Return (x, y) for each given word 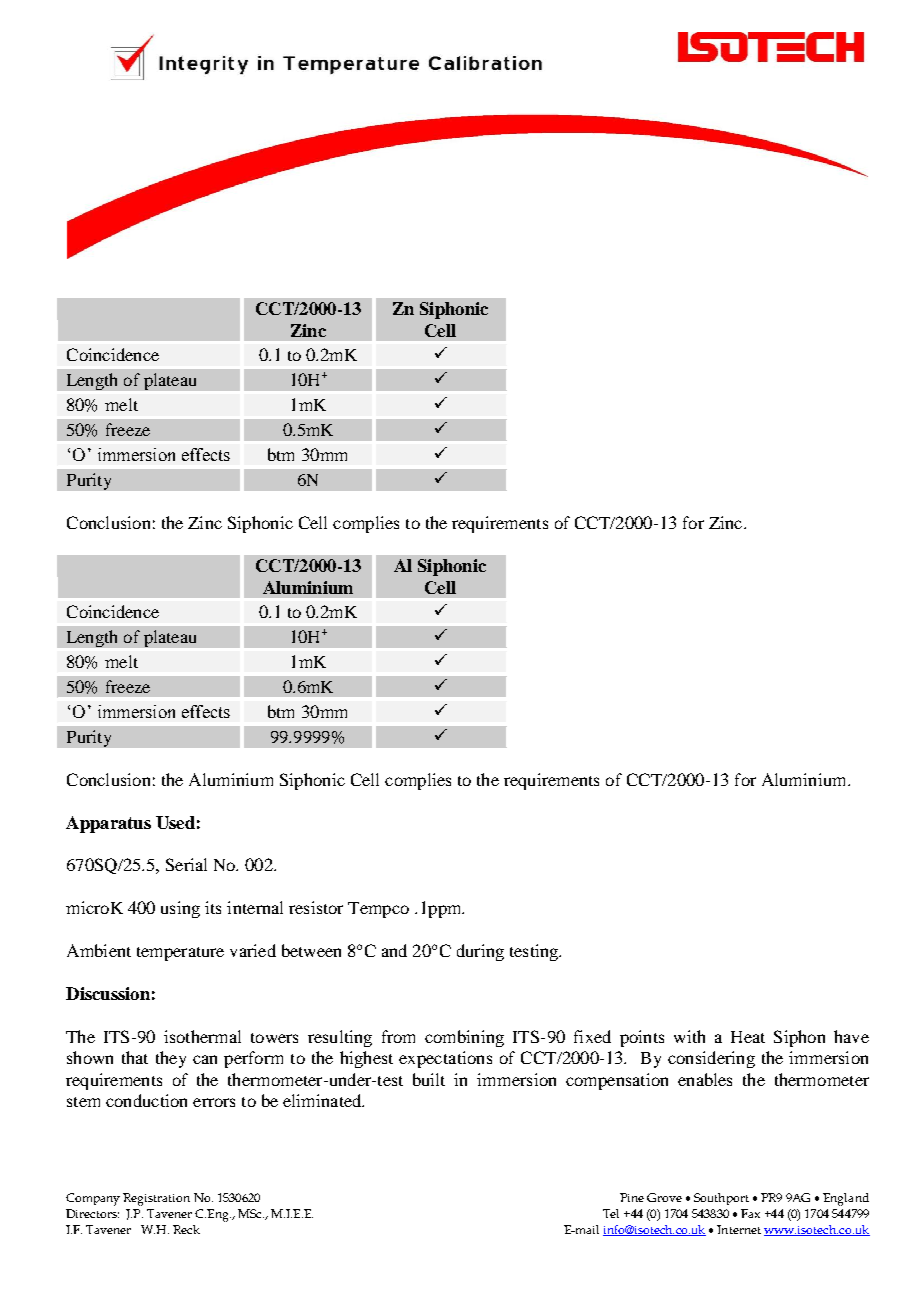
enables (705, 1079)
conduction (146, 1100)
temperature (180, 954)
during (480, 952)
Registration (156, 1199)
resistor (316, 907)
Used (175, 822)
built (429, 1079)
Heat (748, 1037)
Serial (186, 864)
